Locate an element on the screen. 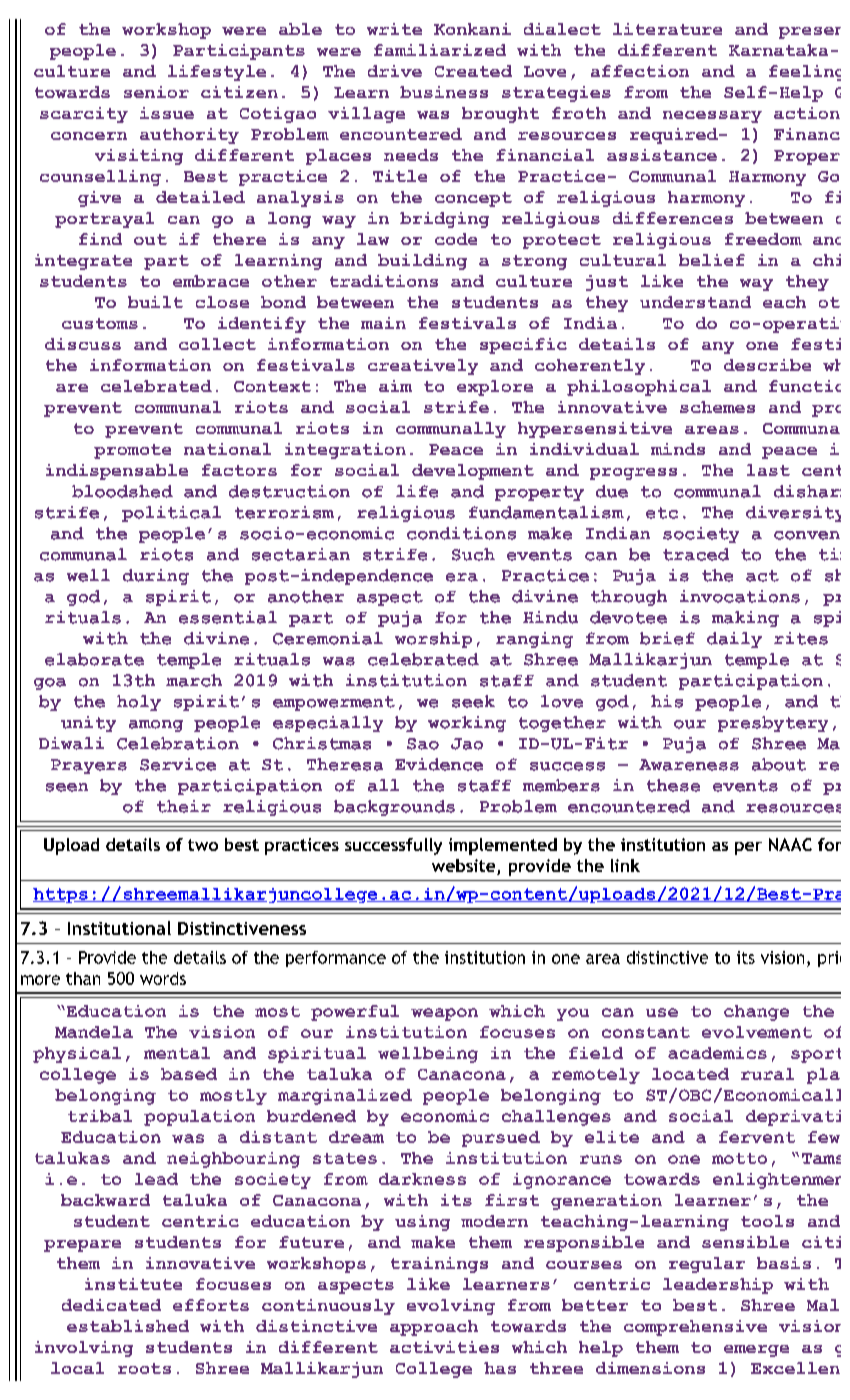 This screenshot has width=850, height=1400. senior is located at coordinates (156, 92).
